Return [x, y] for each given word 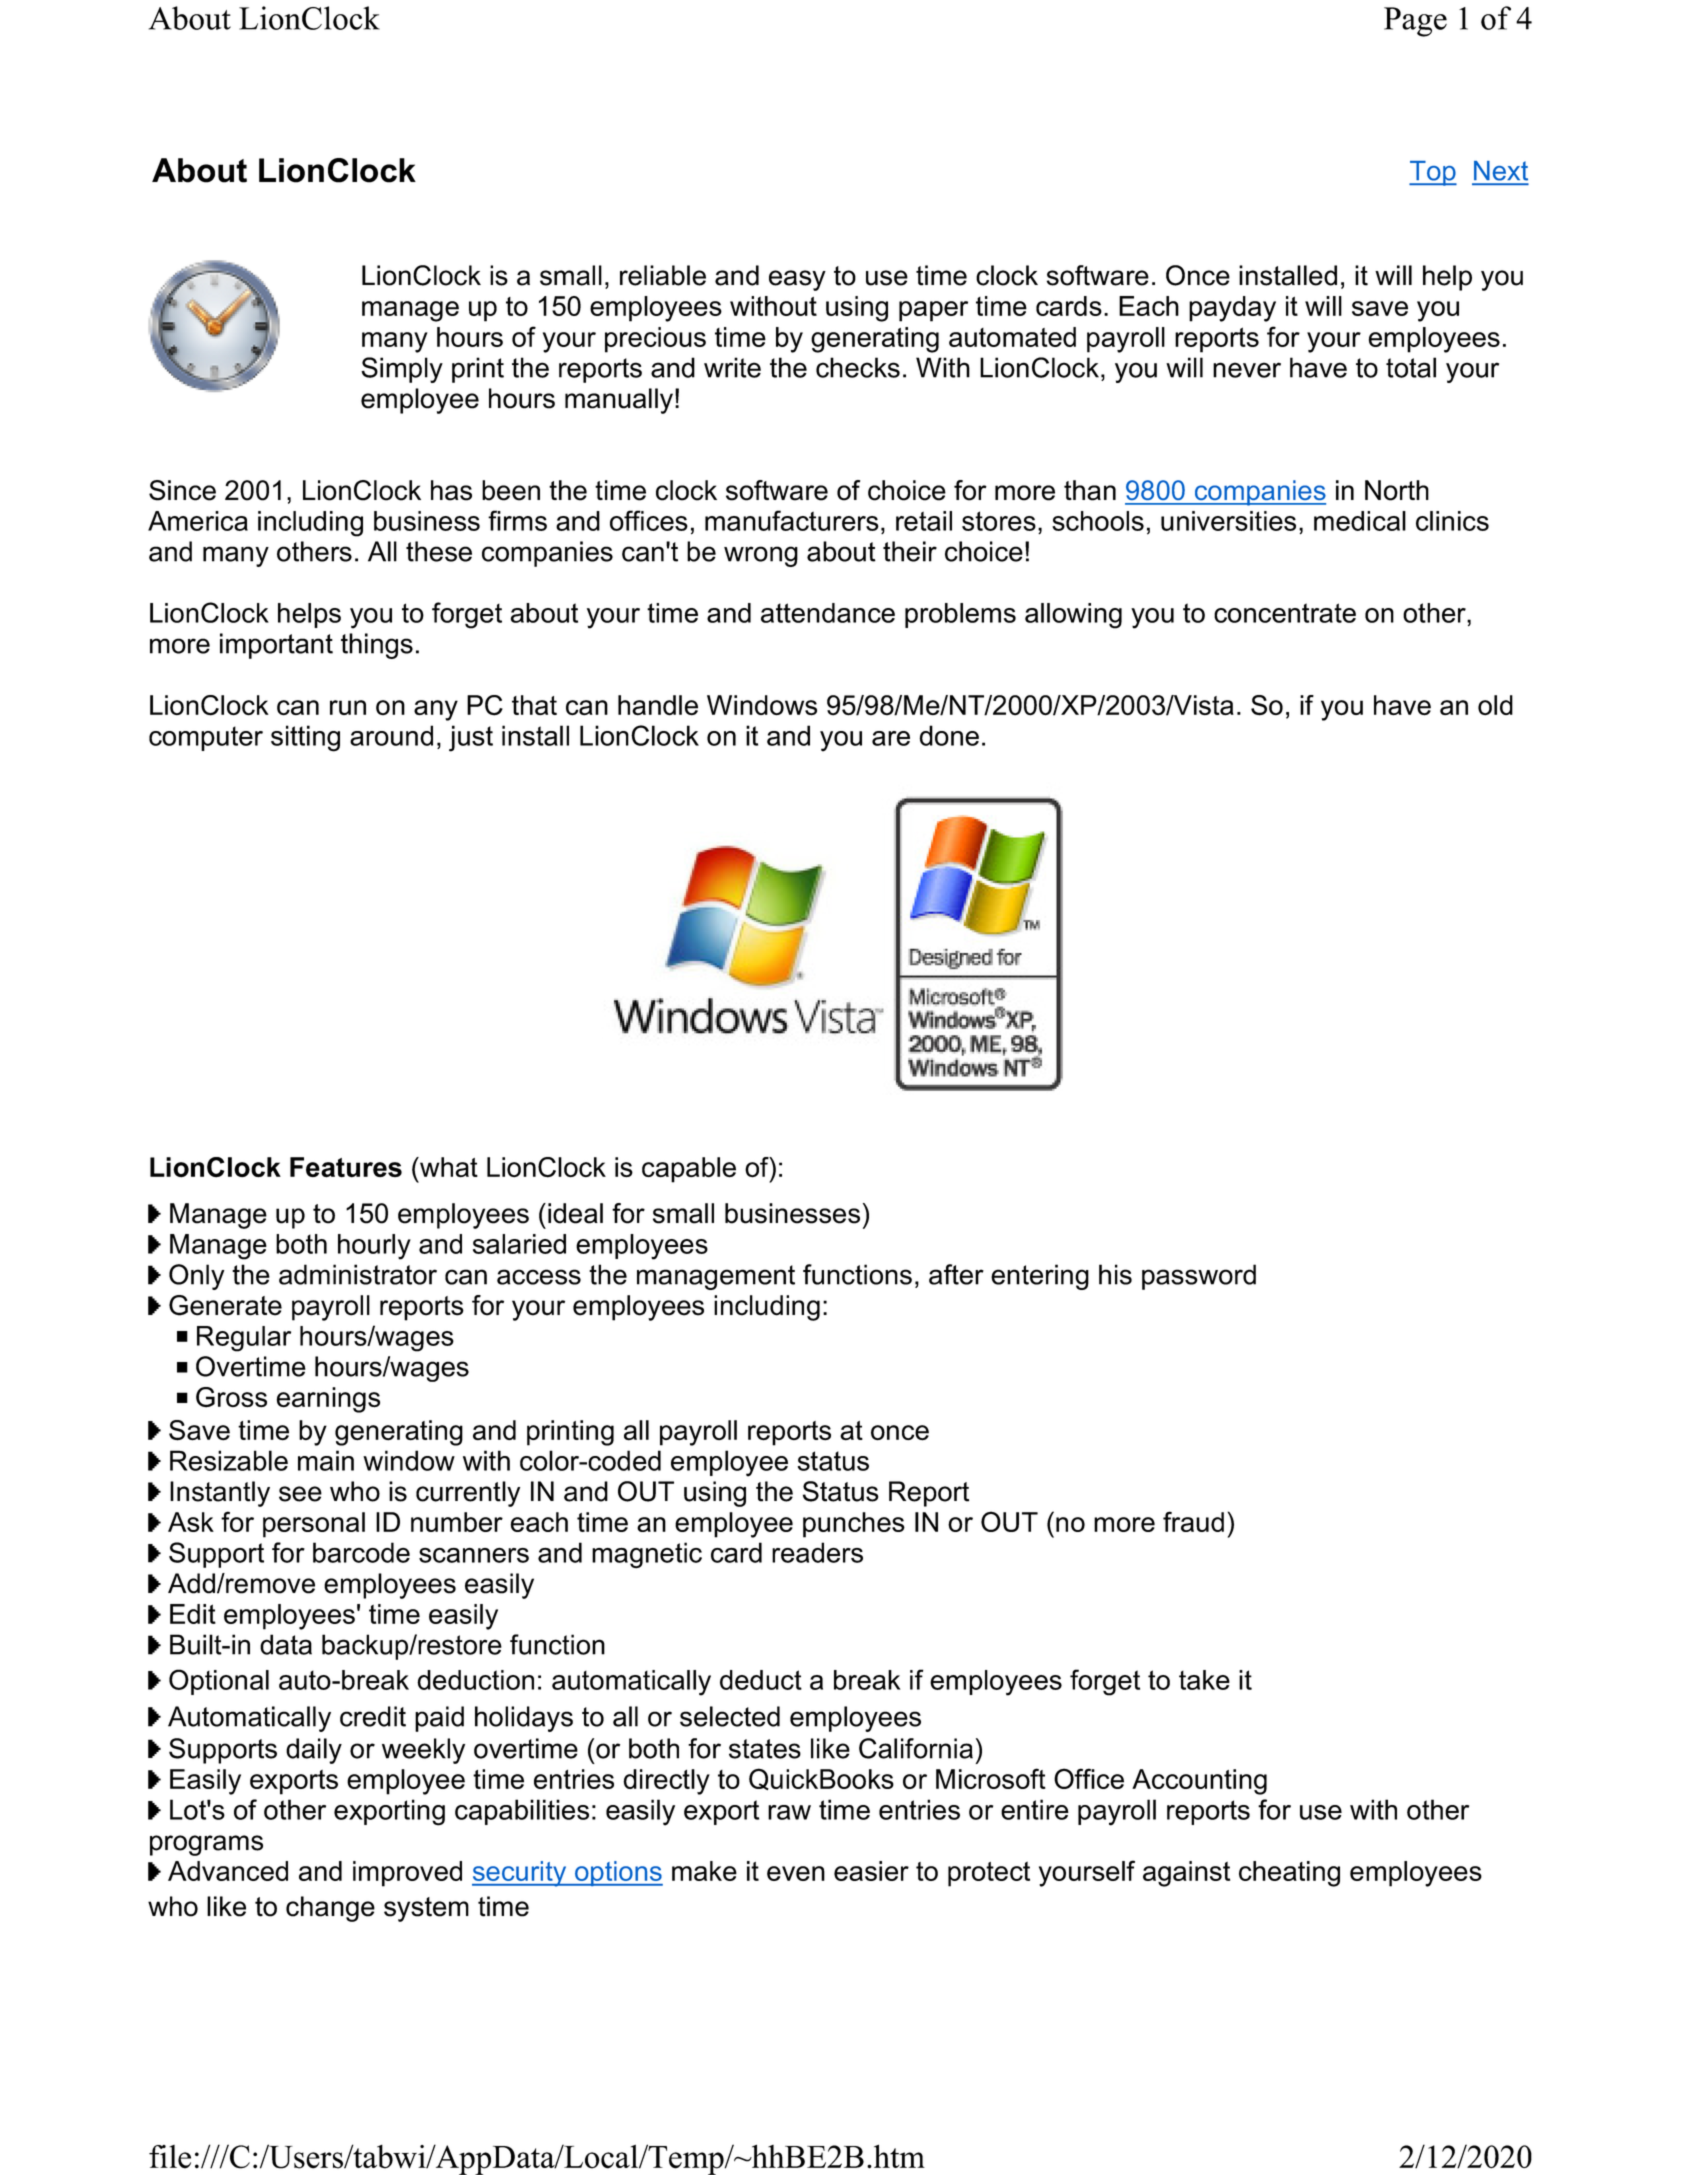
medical [1360, 521]
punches [854, 1525]
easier [871, 1871]
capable [689, 1170]
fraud [1193, 1521]
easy [797, 280]
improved [407, 1874]
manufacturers [792, 520]
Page [1415, 22]
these [439, 551]
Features [346, 1167]
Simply [402, 370]
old [1495, 705]
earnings [328, 1400]
